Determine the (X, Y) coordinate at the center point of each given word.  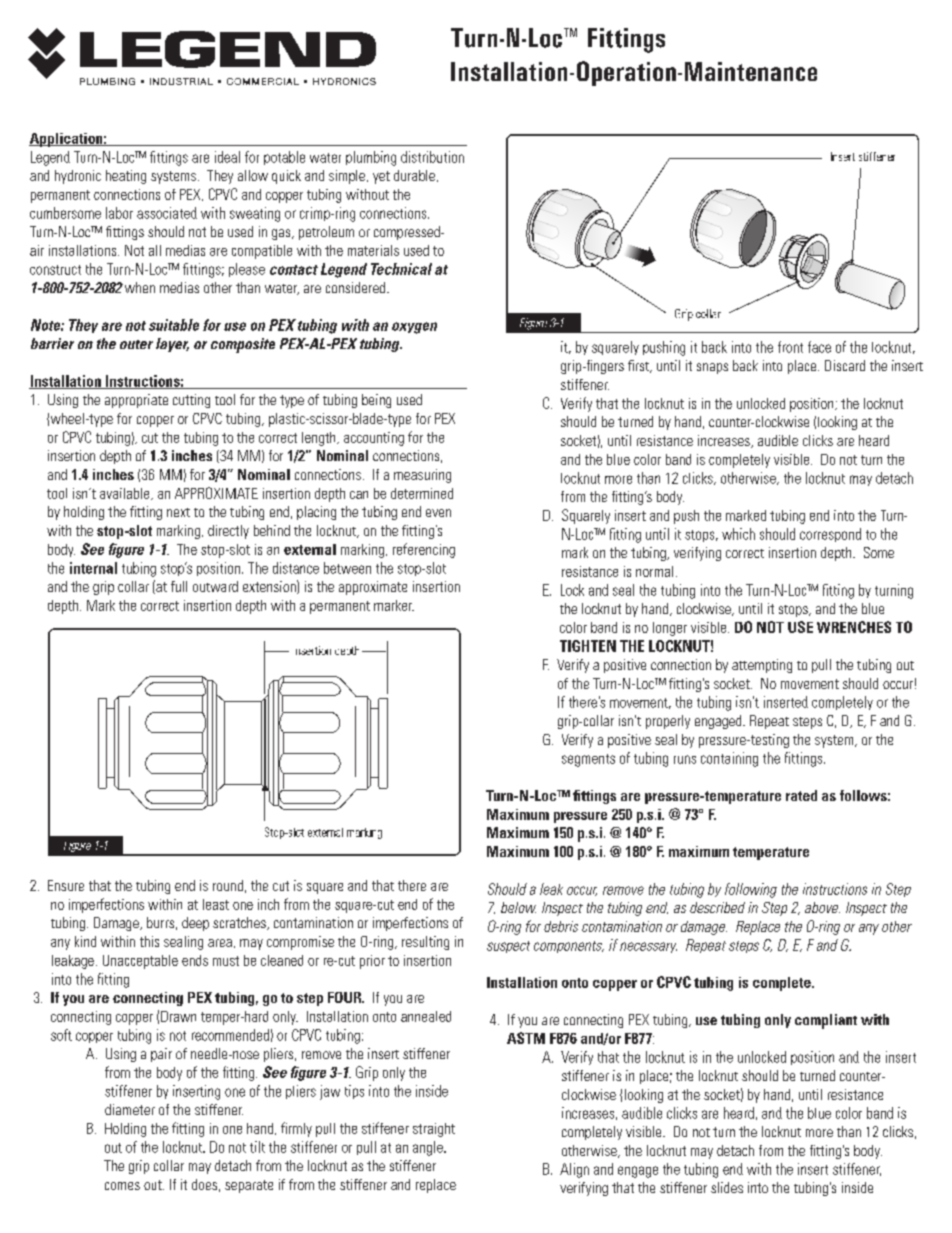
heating (126, 177)
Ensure (66, 885)
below (518, 907)
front (790, 347)
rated (801, 795)
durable (414, 175)
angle (429, 1148)
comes (122, 1186)
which (738, 534)
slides (727, 1187)
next (178, 512)
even (438, 513)
